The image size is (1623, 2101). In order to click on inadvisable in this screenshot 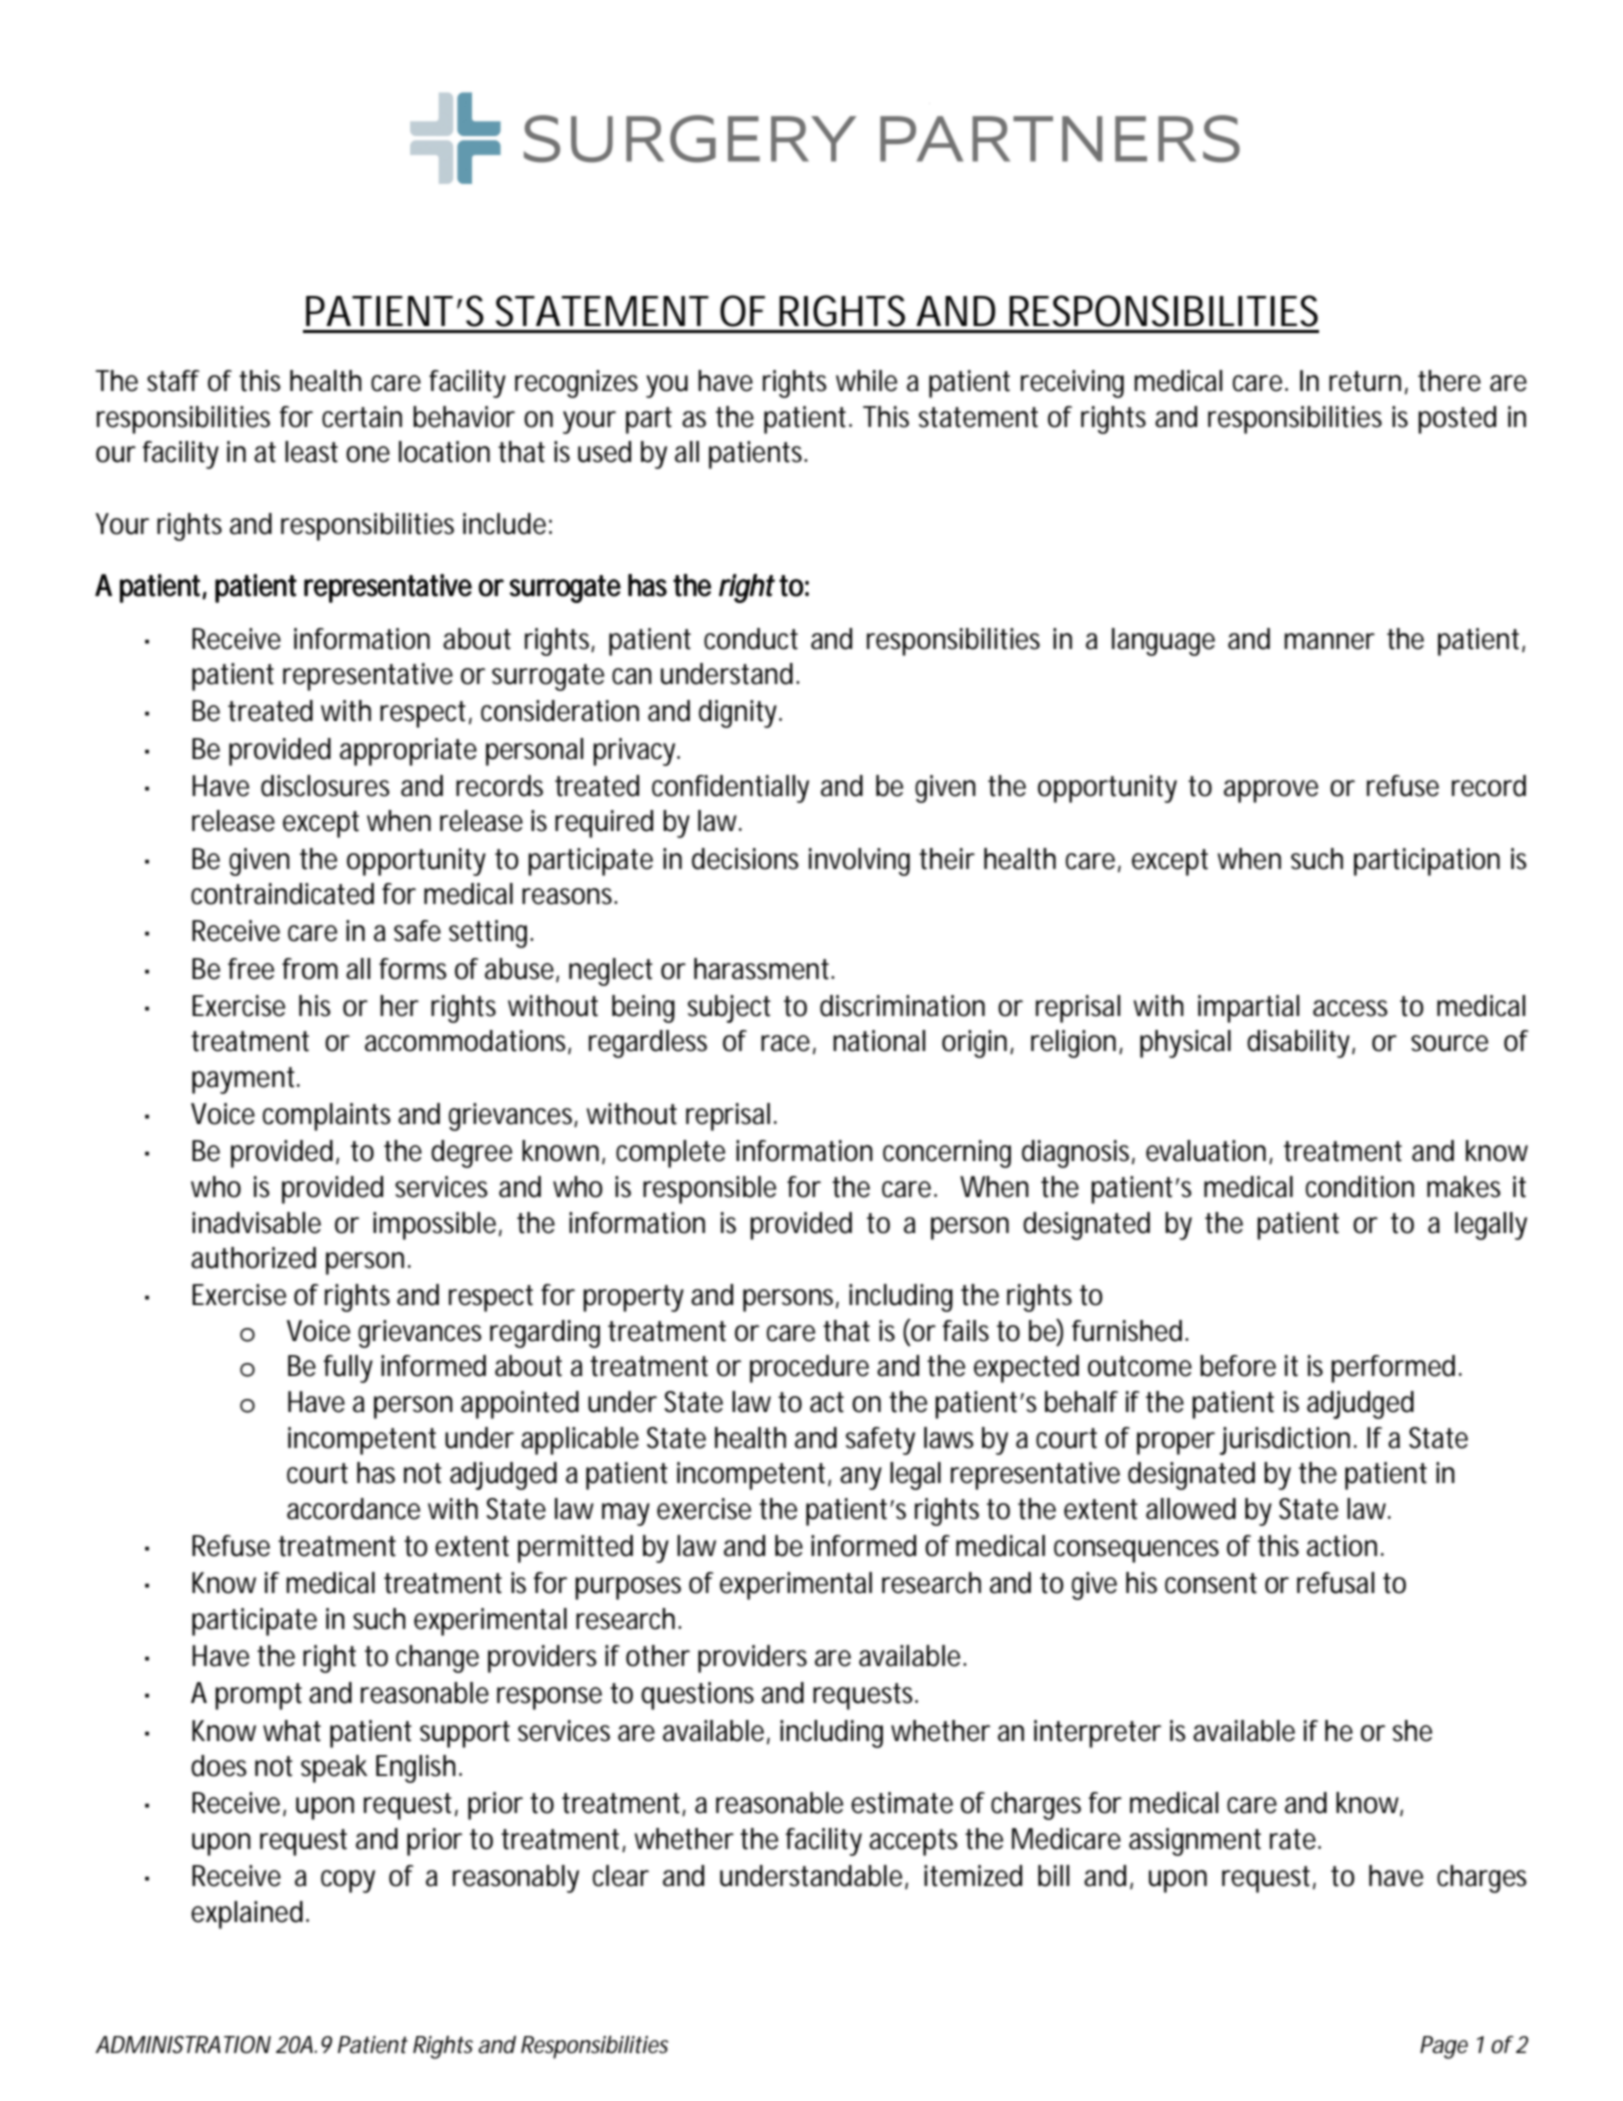, I will do `click(256, 1223)`.
